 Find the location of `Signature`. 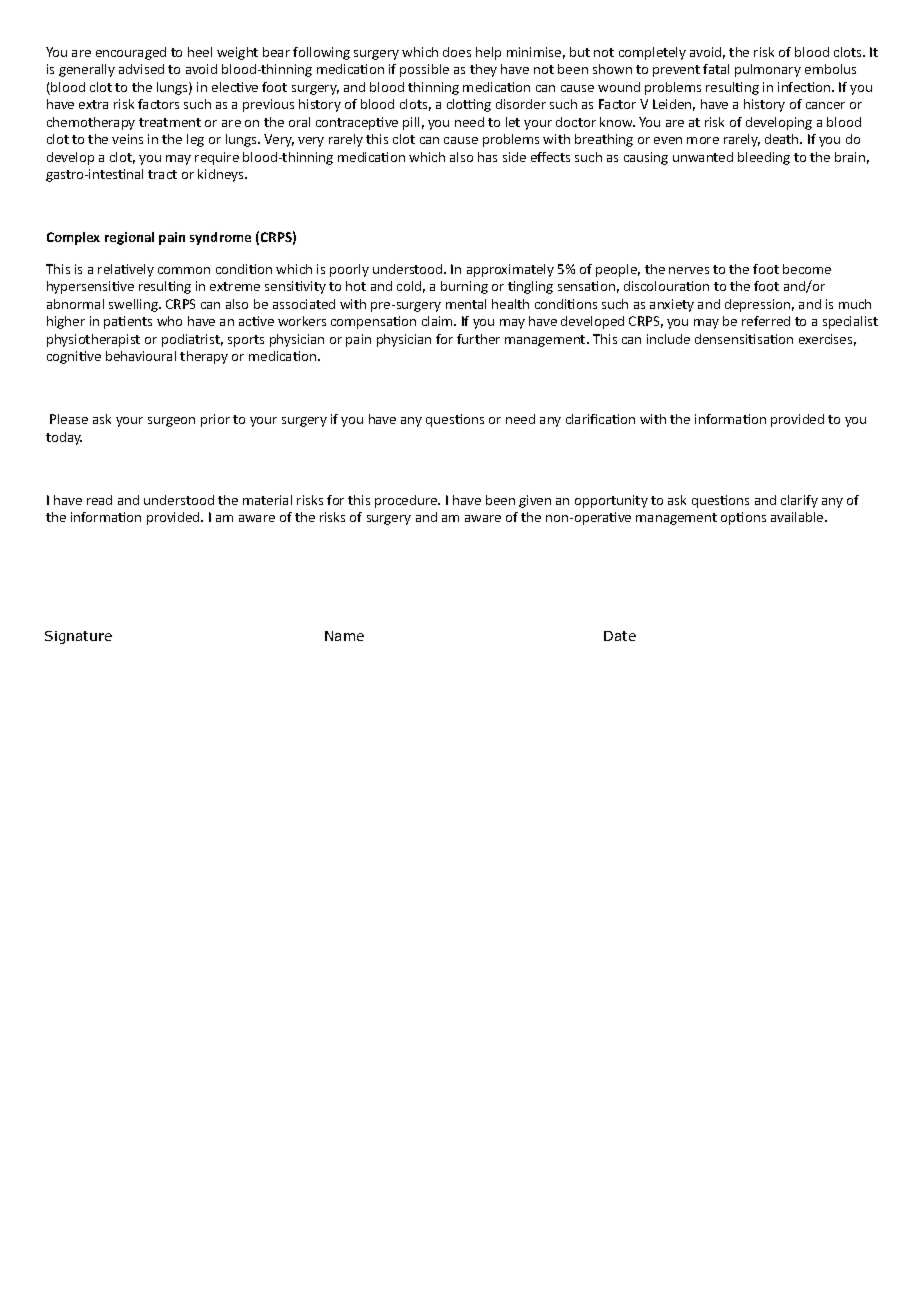

Signature is located at coordinates (78, 637).
